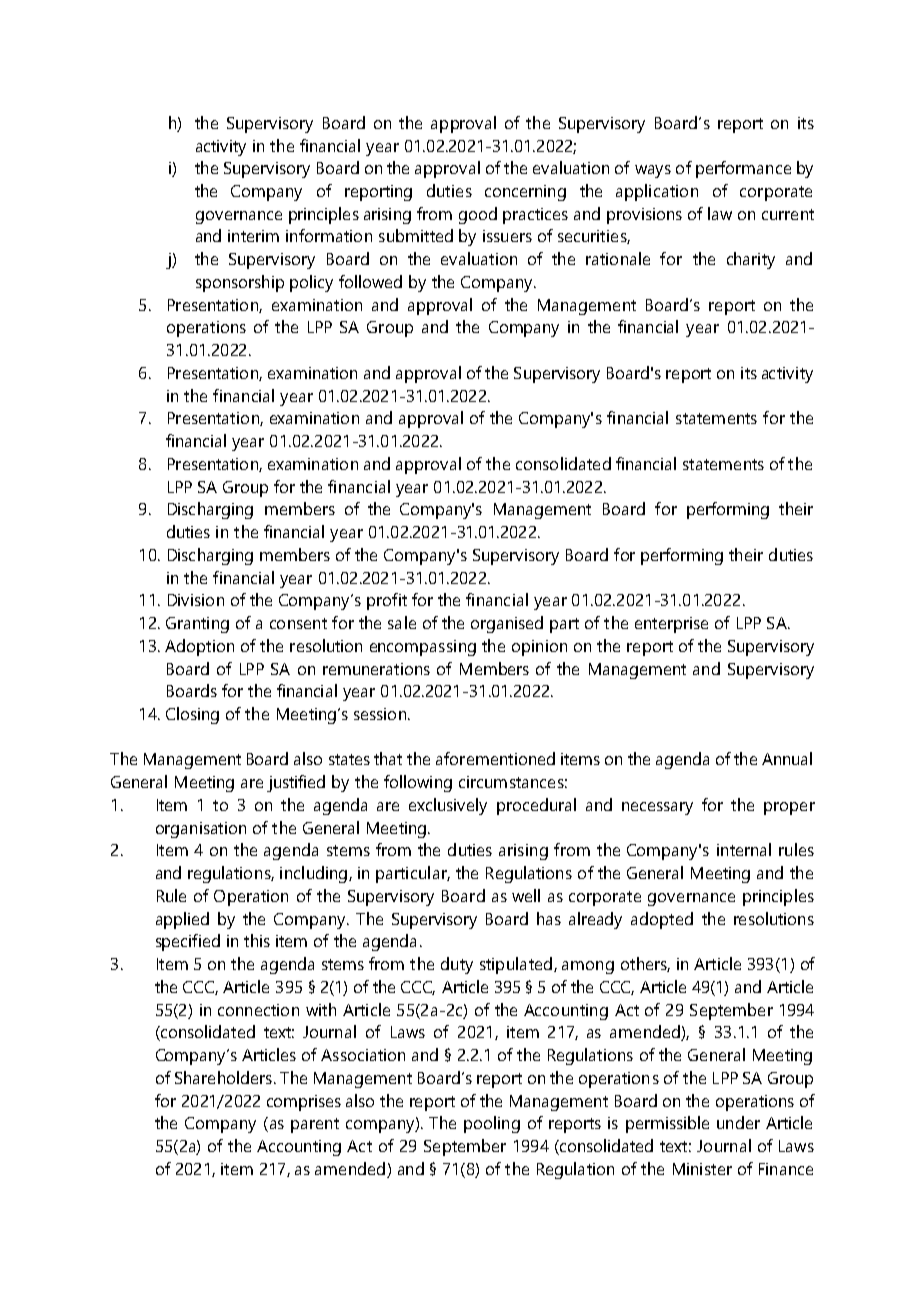 This page has width=924, height=1308. I want to click on parent, so click(315, 1125).
